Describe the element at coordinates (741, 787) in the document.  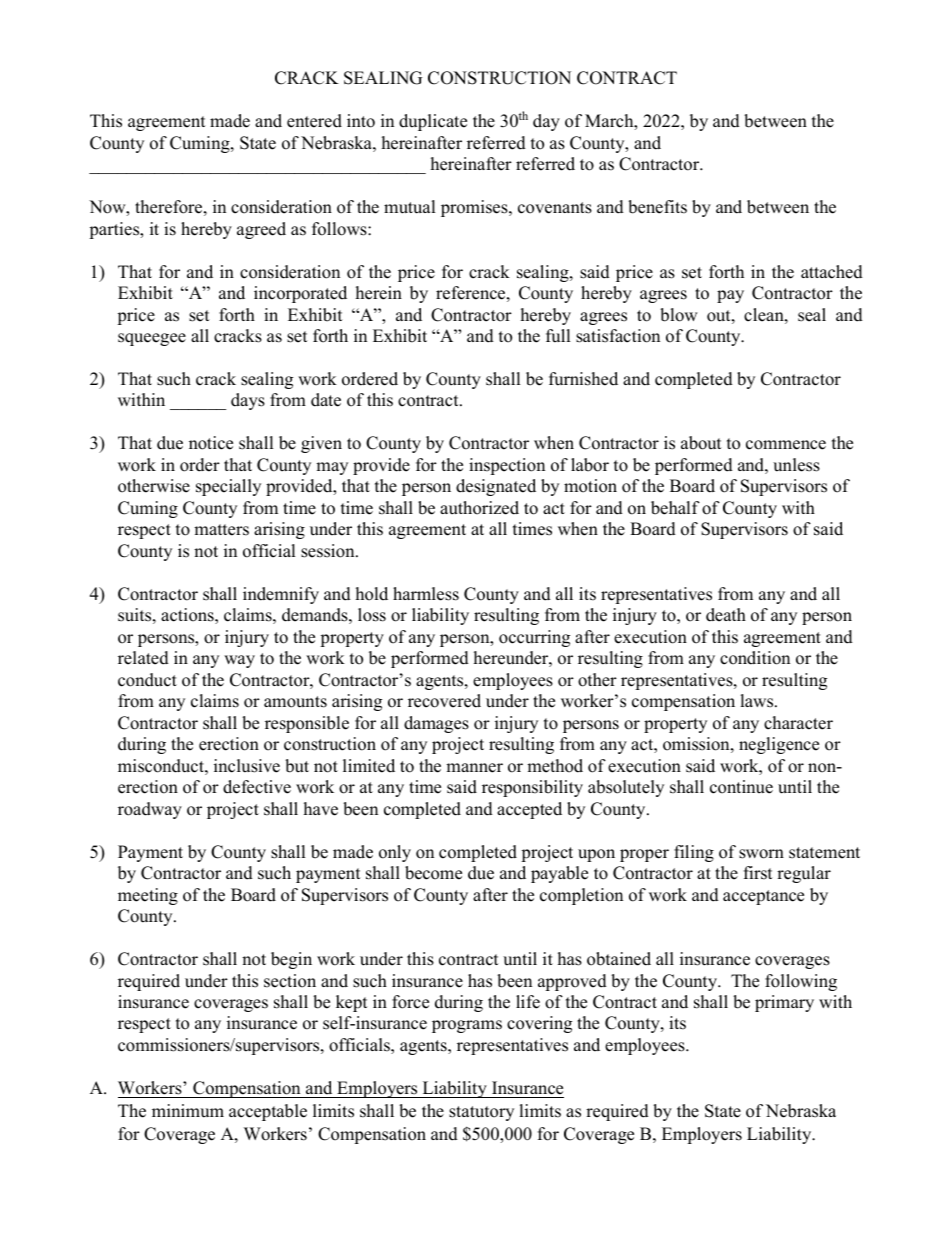
I see `continue` at that location.
